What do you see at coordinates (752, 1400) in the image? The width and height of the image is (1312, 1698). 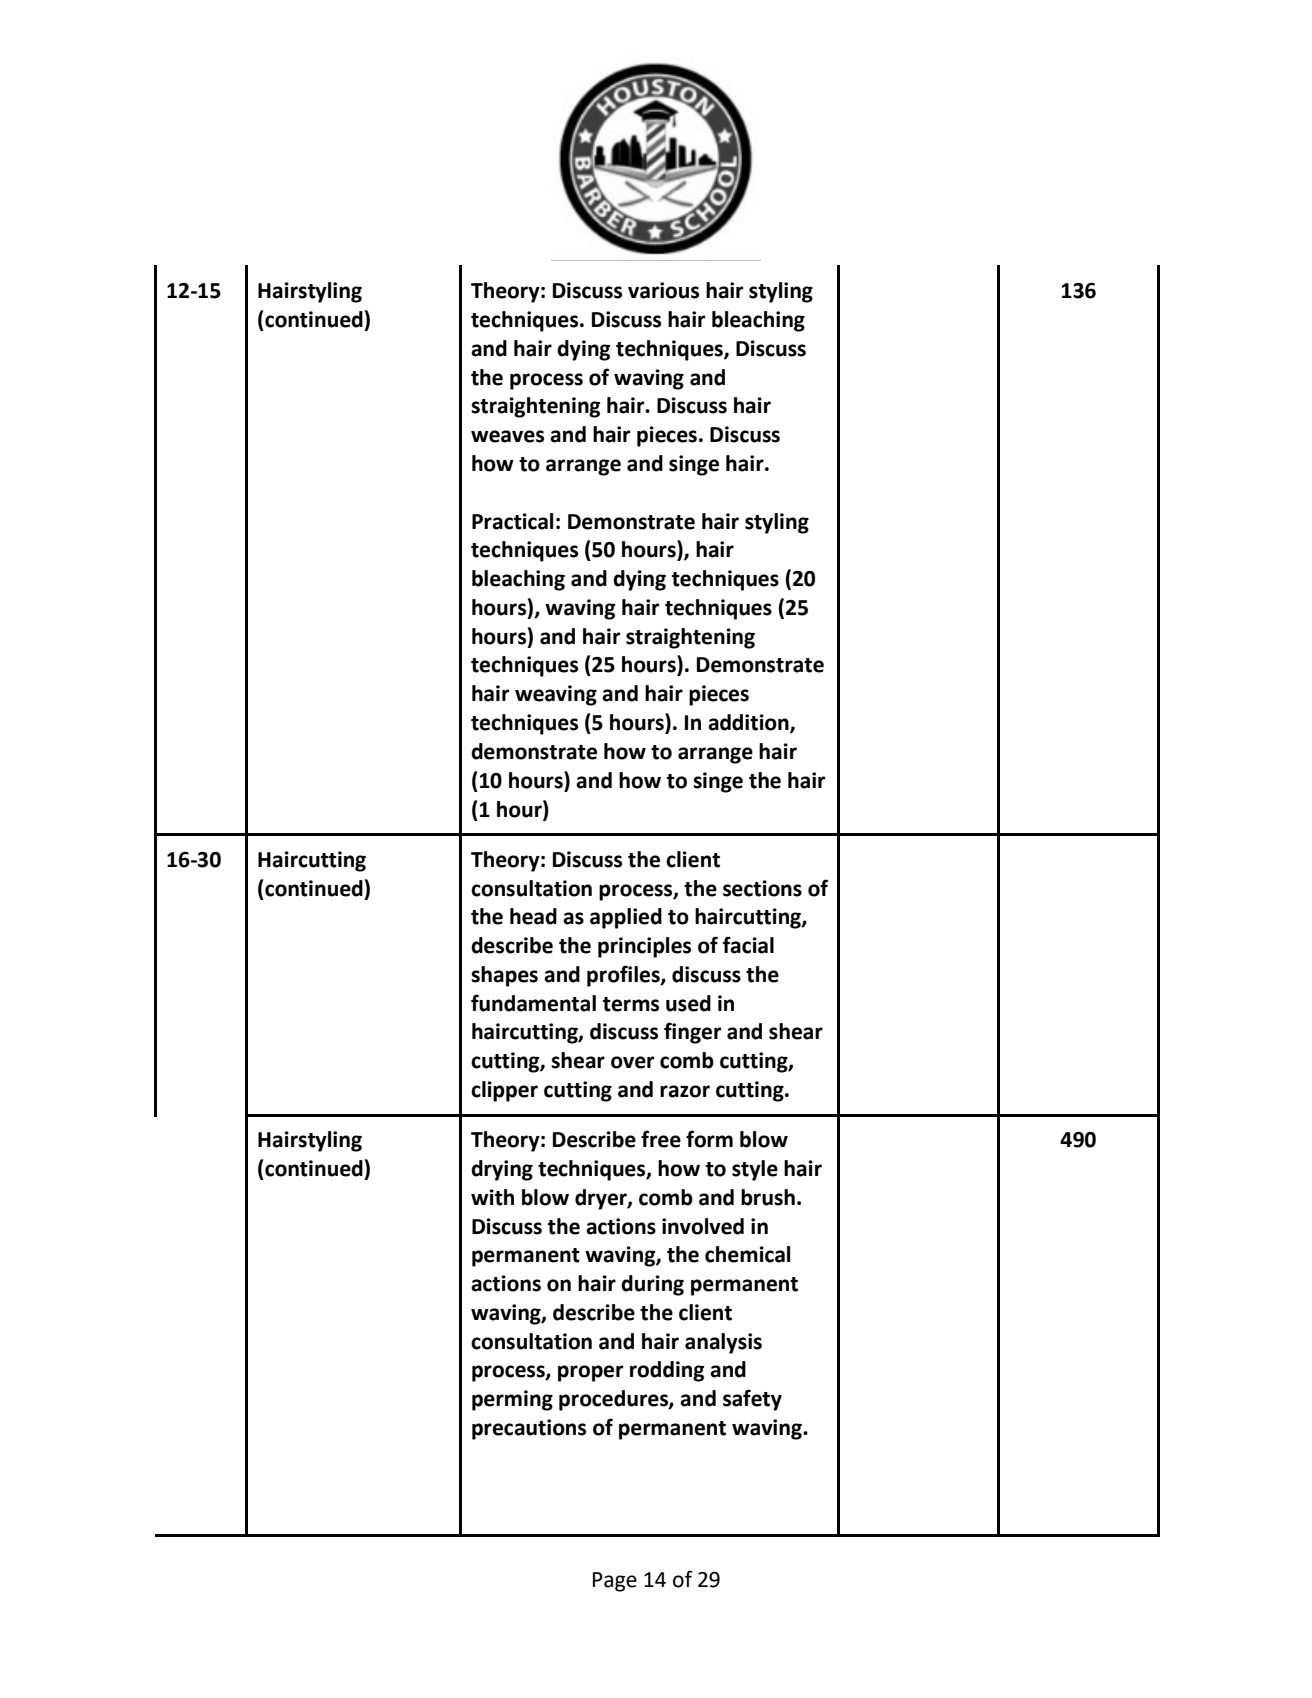 I see `safety` at bounding box center [752, 1400].
